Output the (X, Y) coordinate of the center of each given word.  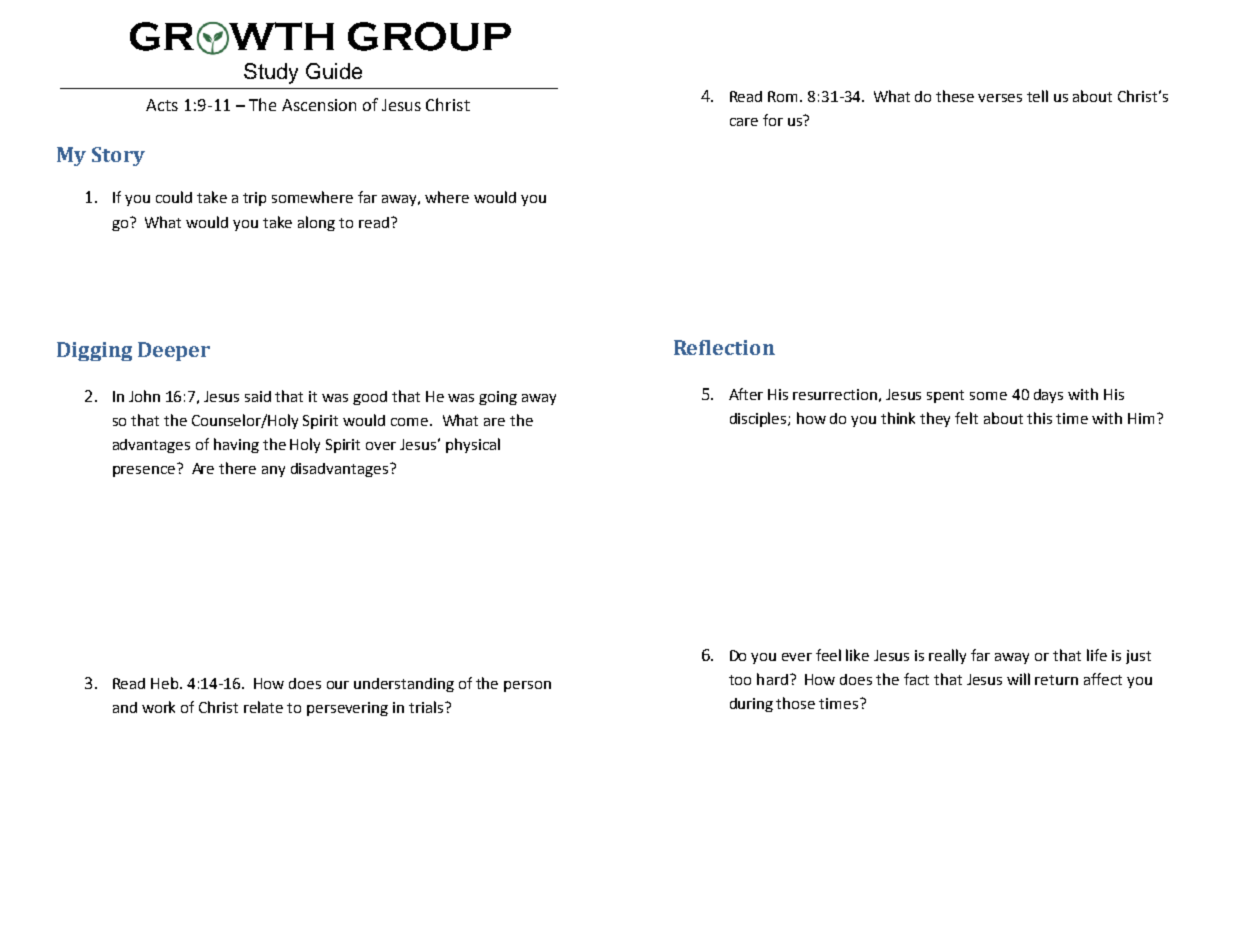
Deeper (174, 351)
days (1048, 396)
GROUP (429, 36)
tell (1037, 96)
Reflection (724, 347)
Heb (166, 683)
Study (271, 73)
